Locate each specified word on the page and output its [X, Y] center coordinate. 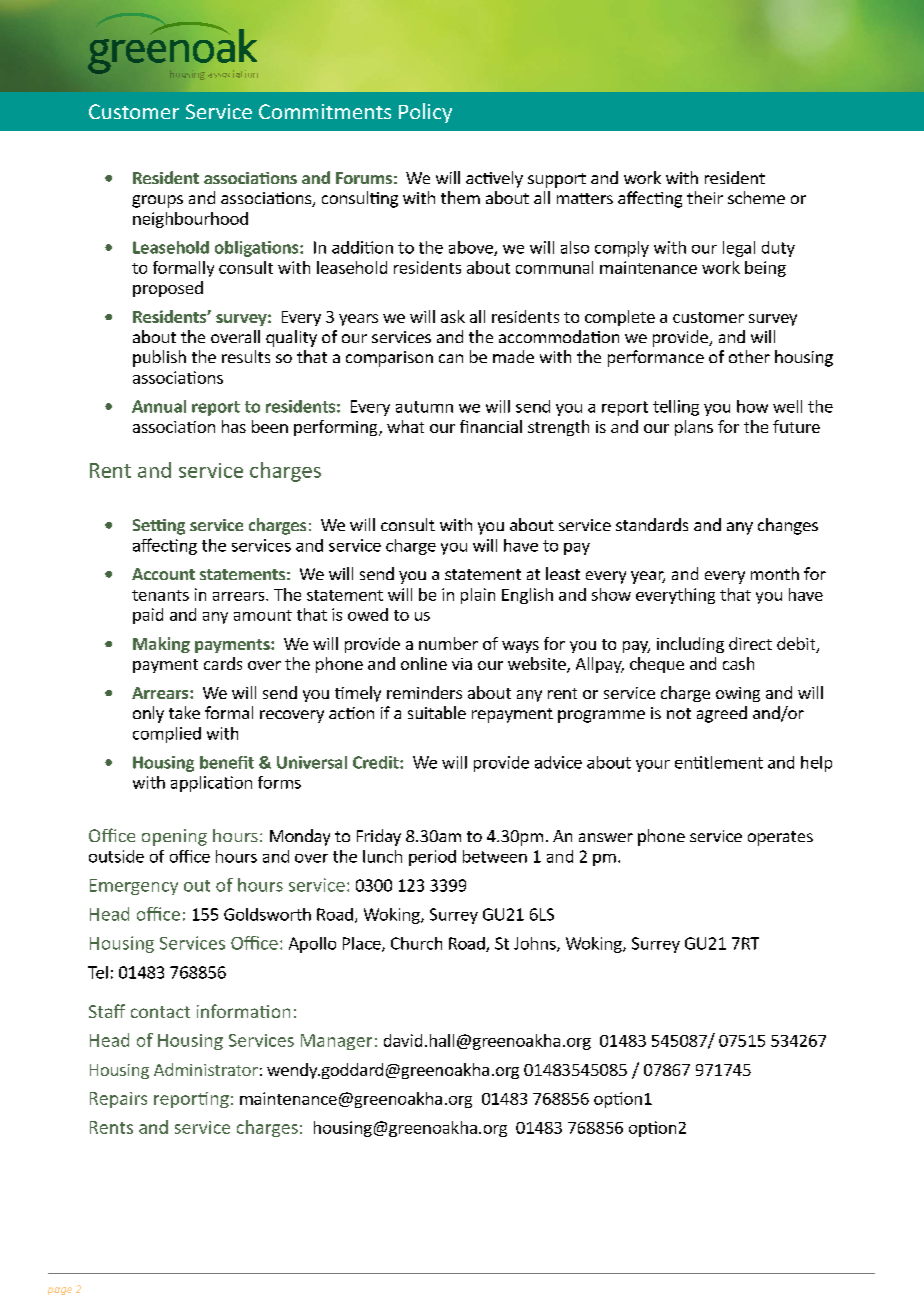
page [60, 1291]
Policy [425, 113]
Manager [336, 1042]
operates [780, 838]
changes [788, 526]
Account [163, 574]
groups [157, 201]
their [705, 197]
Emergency [134, 887]
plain [478, 596]
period [432, 858]
